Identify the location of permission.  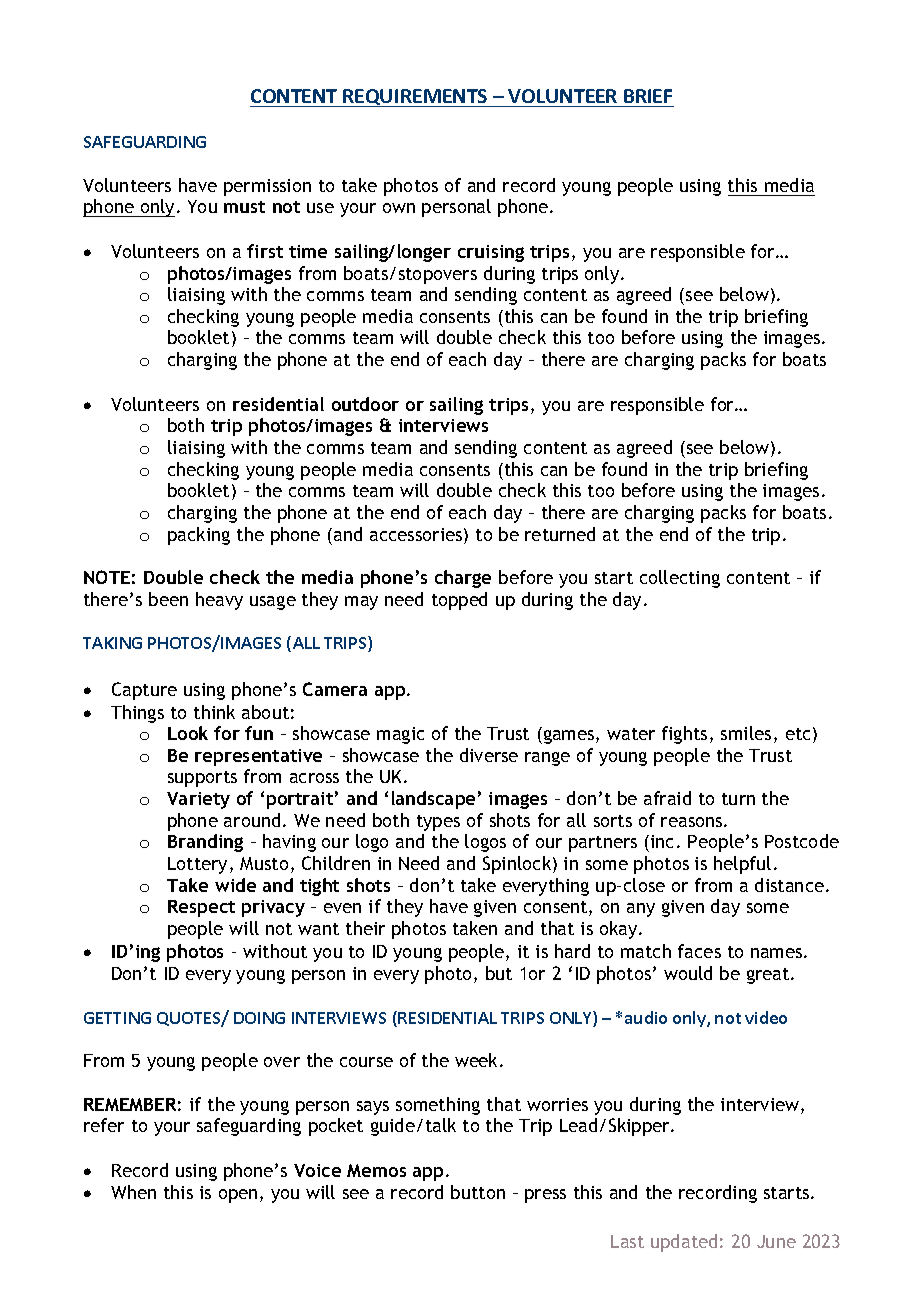
(267, 187).
